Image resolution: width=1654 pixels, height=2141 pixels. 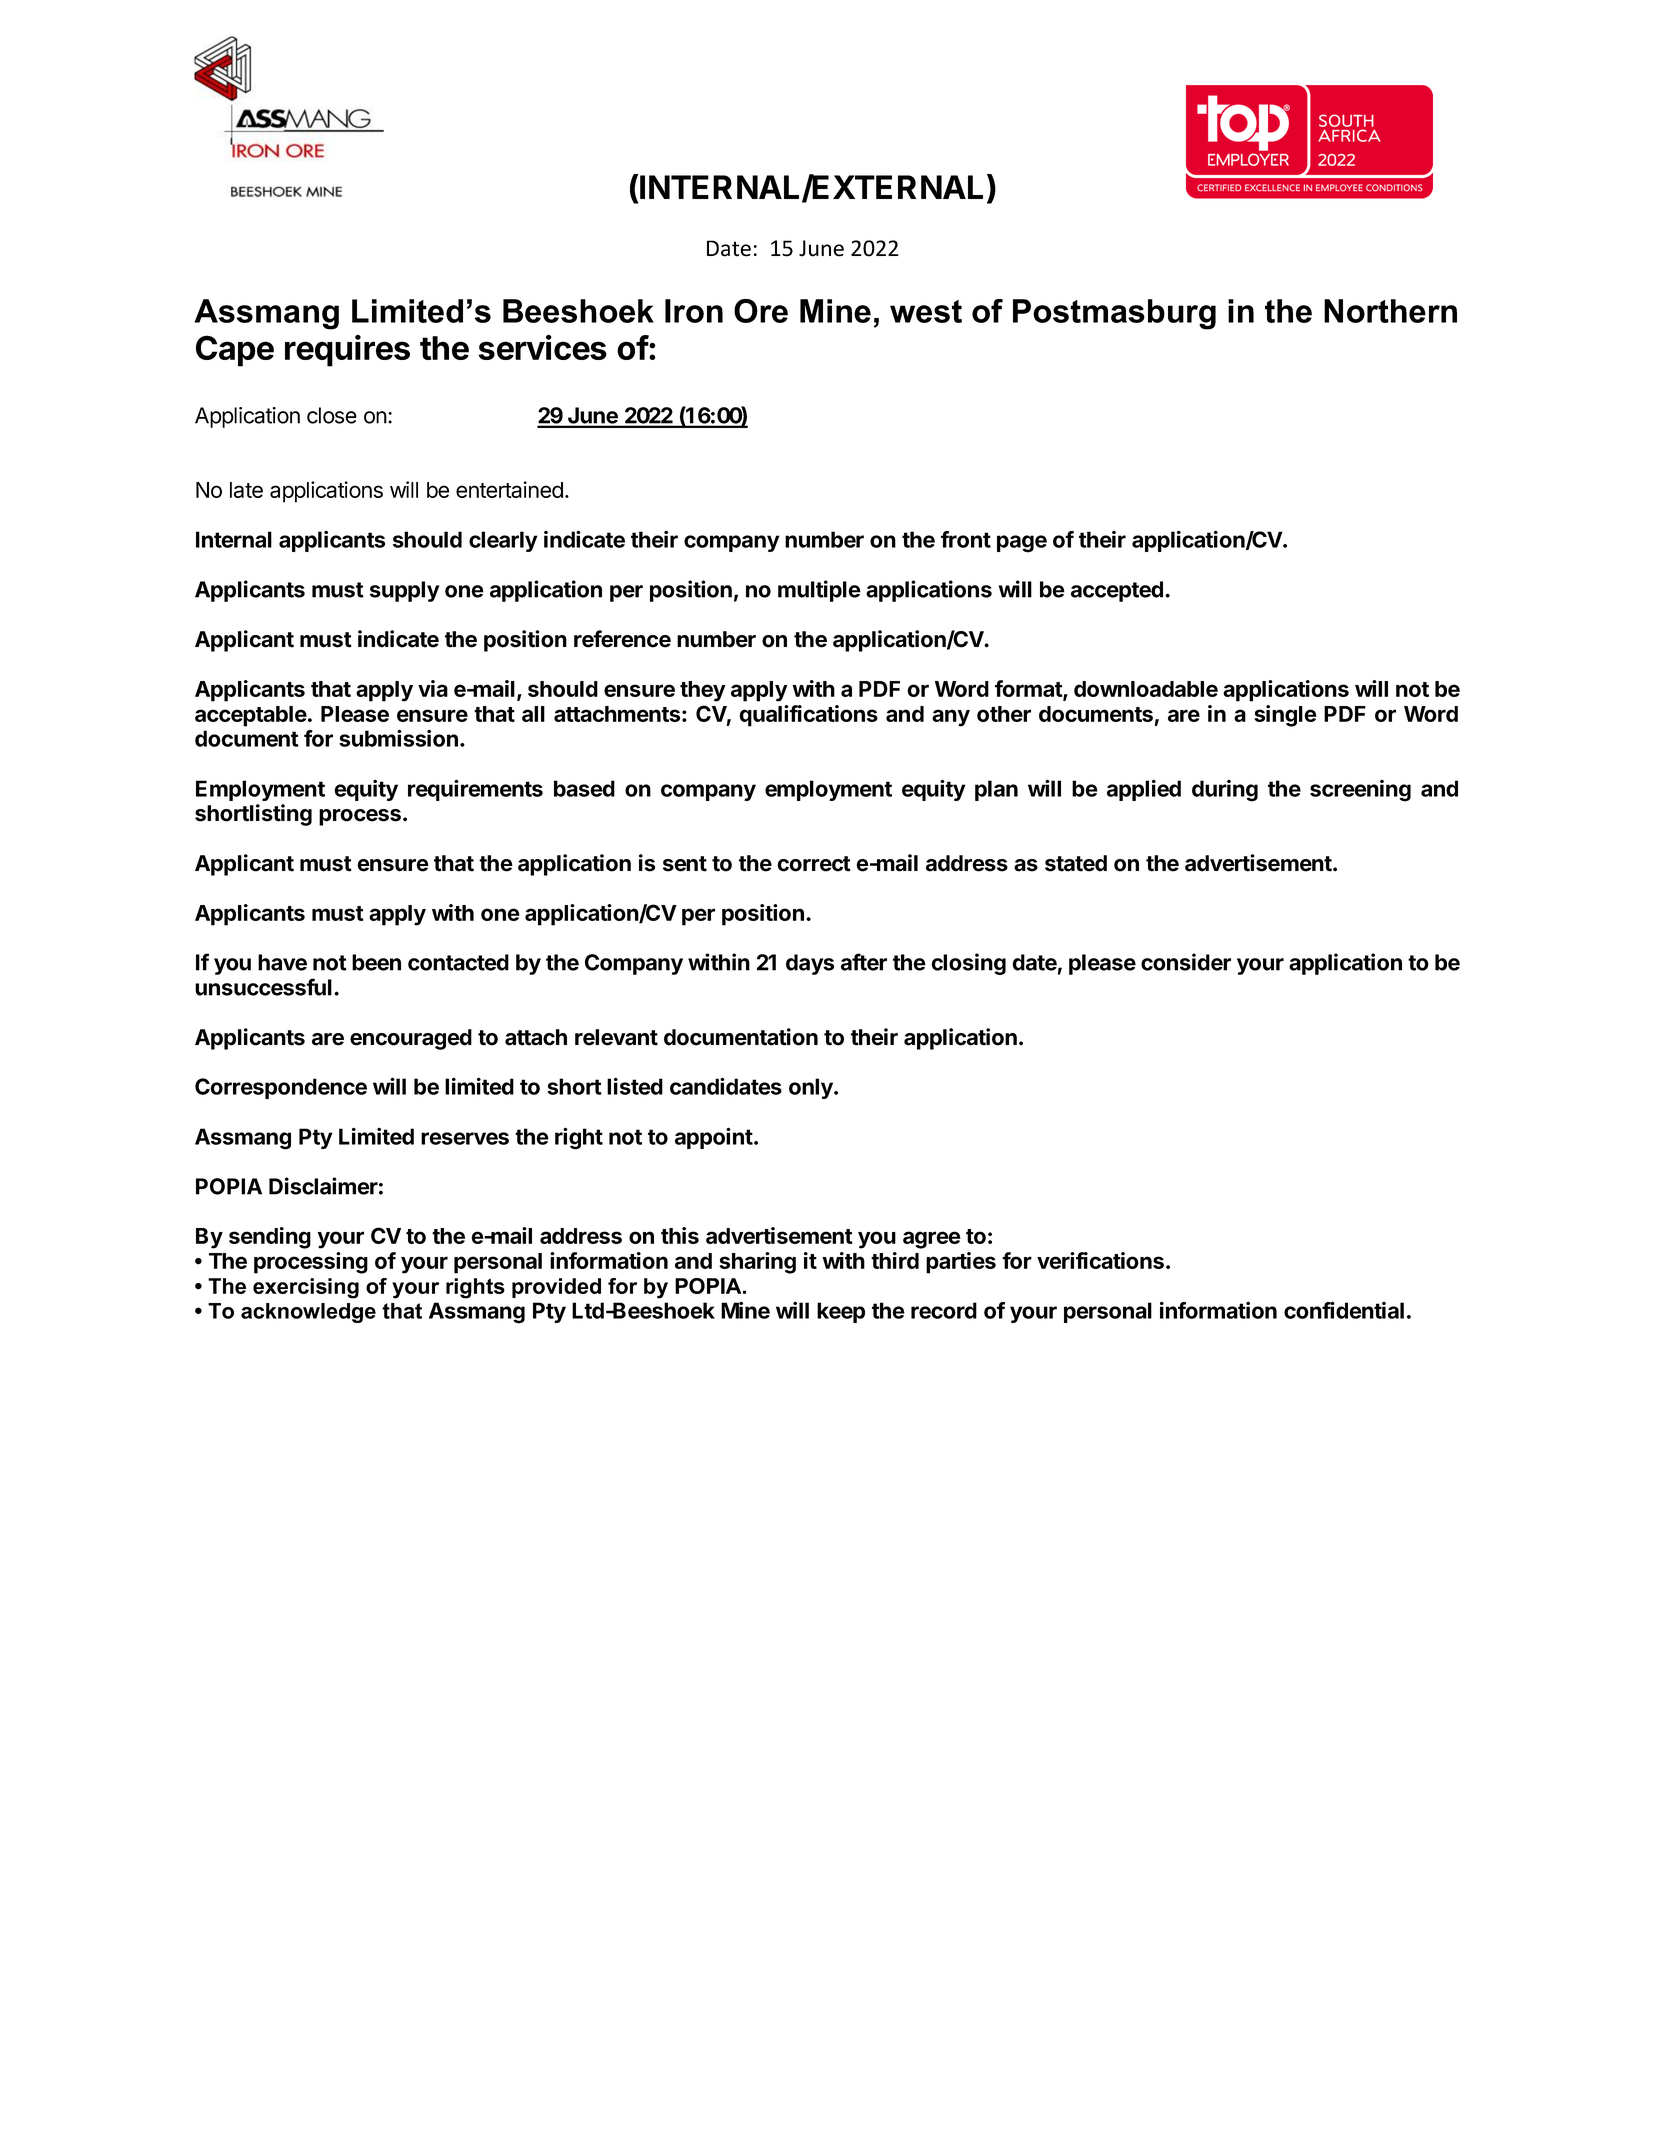 I want to click on exercising, so click(x=306, y=1288).
